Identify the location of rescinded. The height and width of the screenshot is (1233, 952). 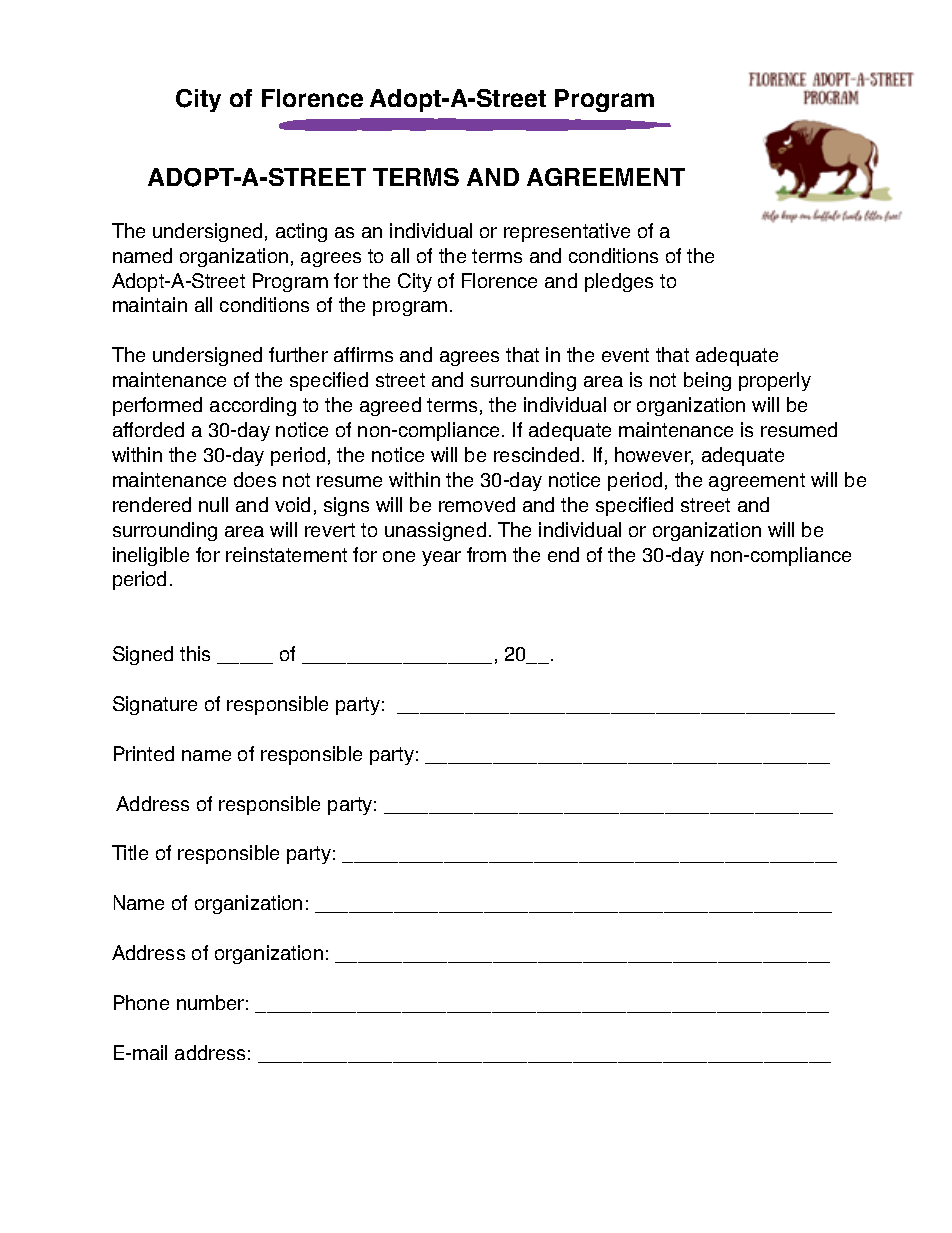
(536, 454).
